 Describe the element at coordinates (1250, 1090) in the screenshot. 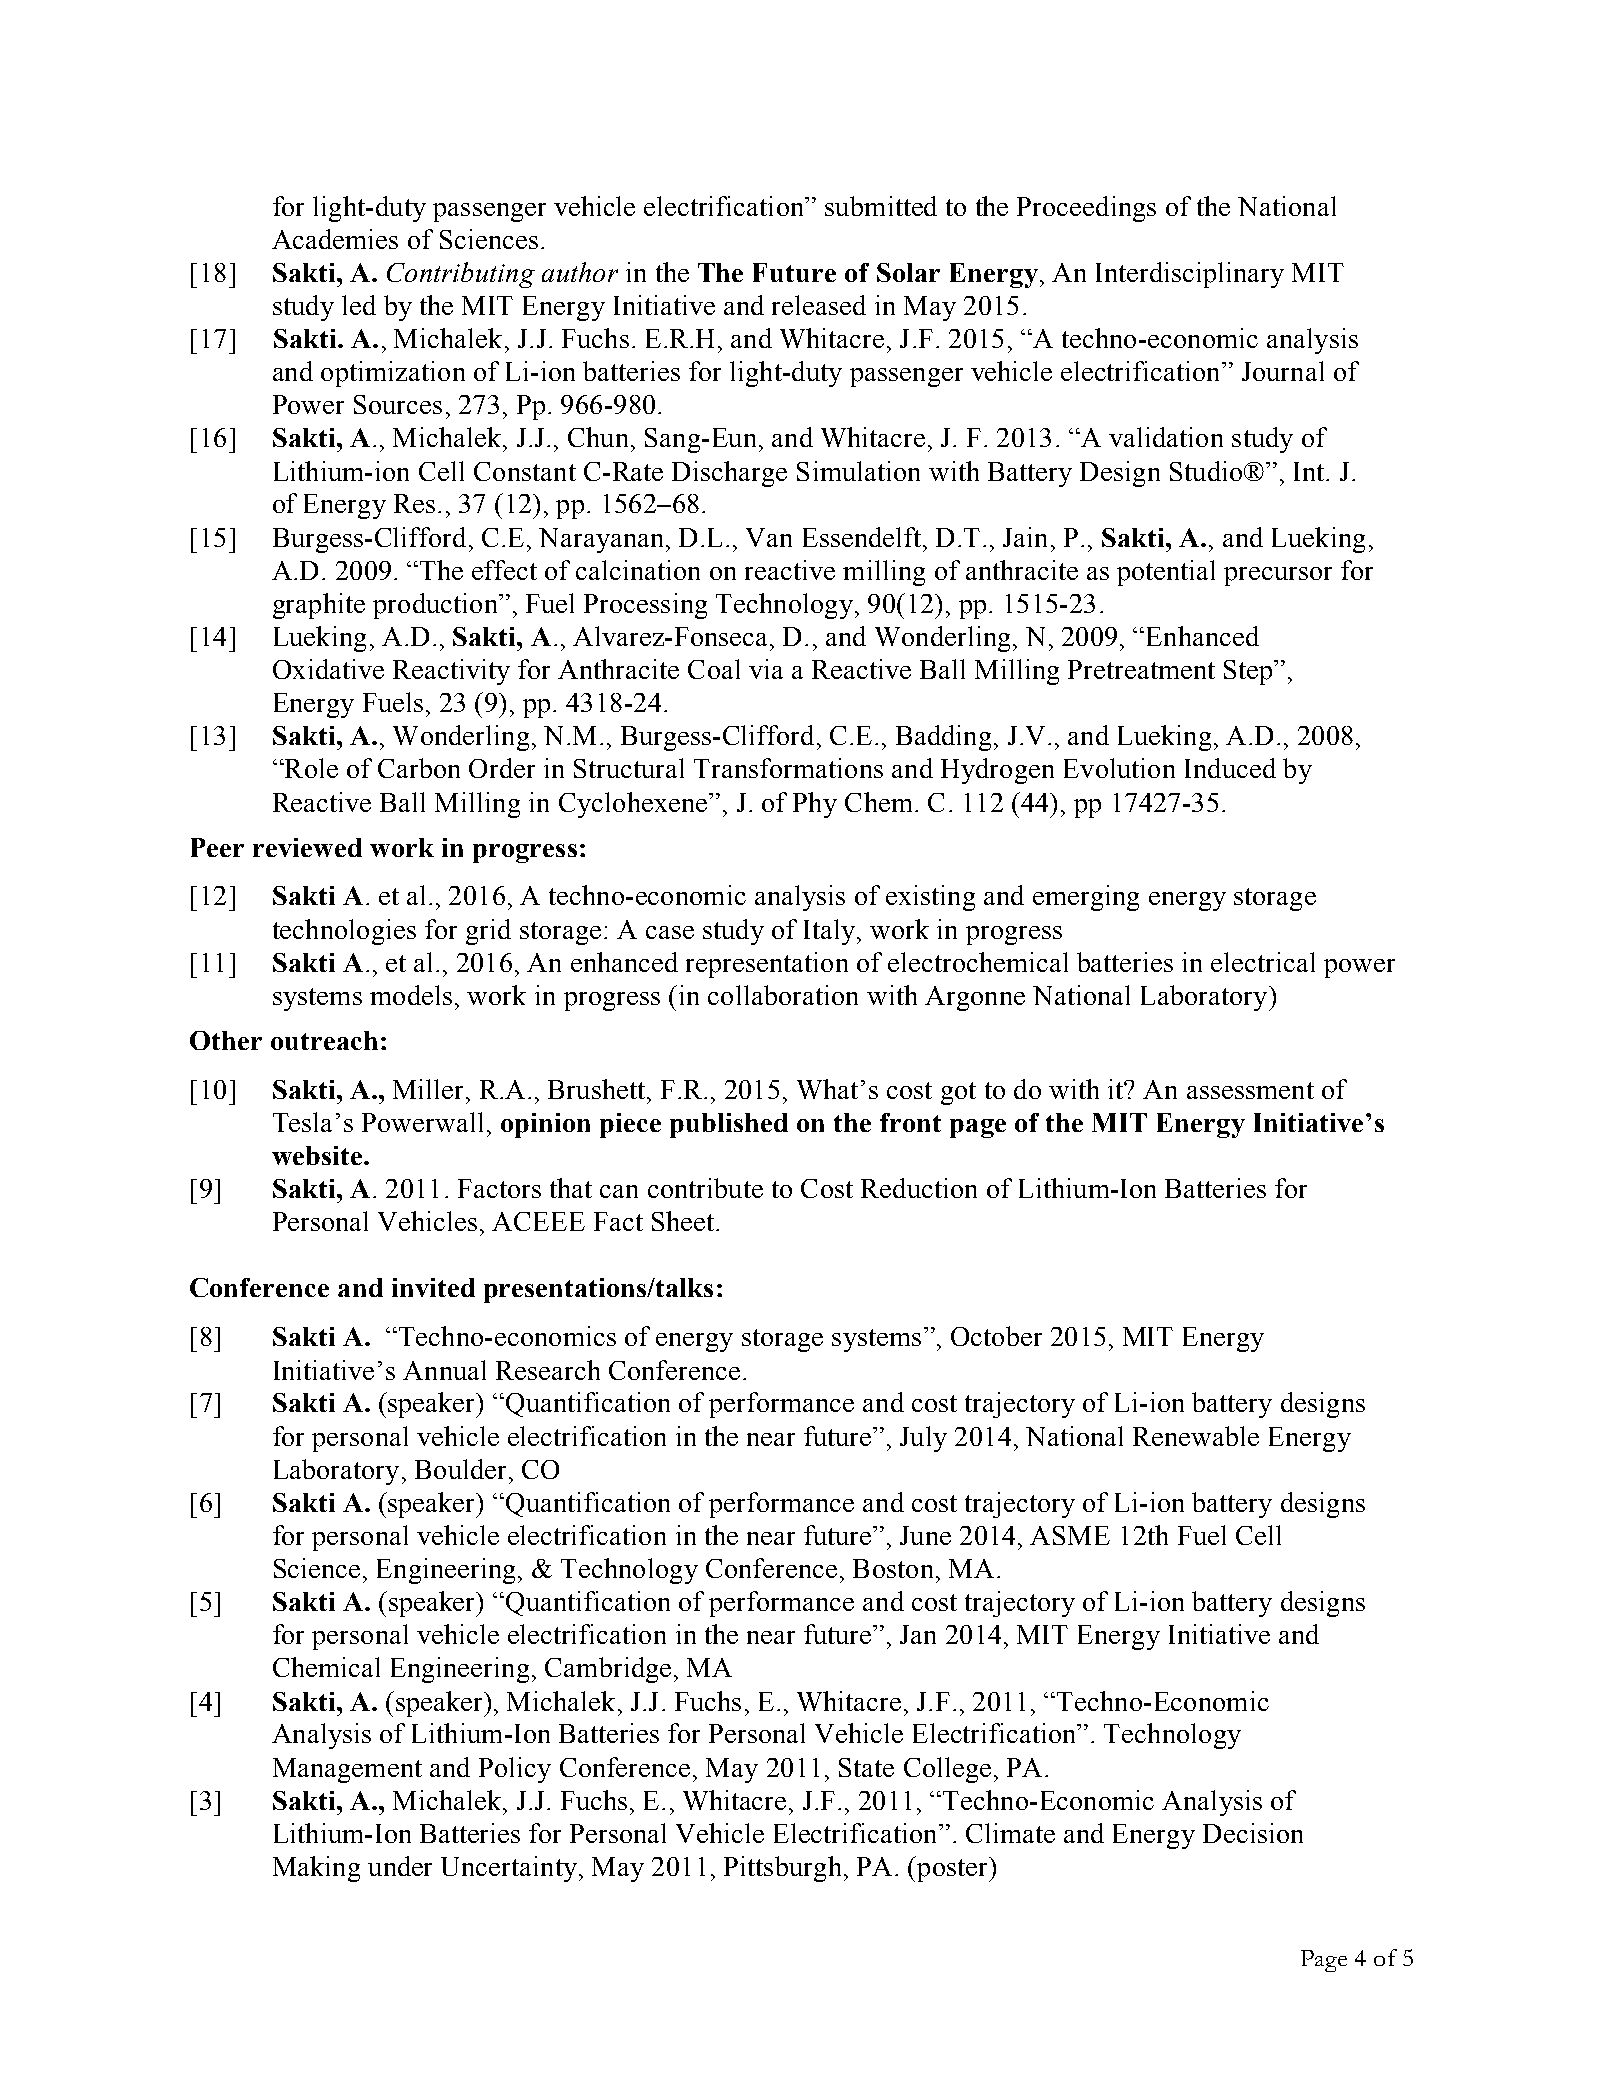

I see `assessment` at that location.
